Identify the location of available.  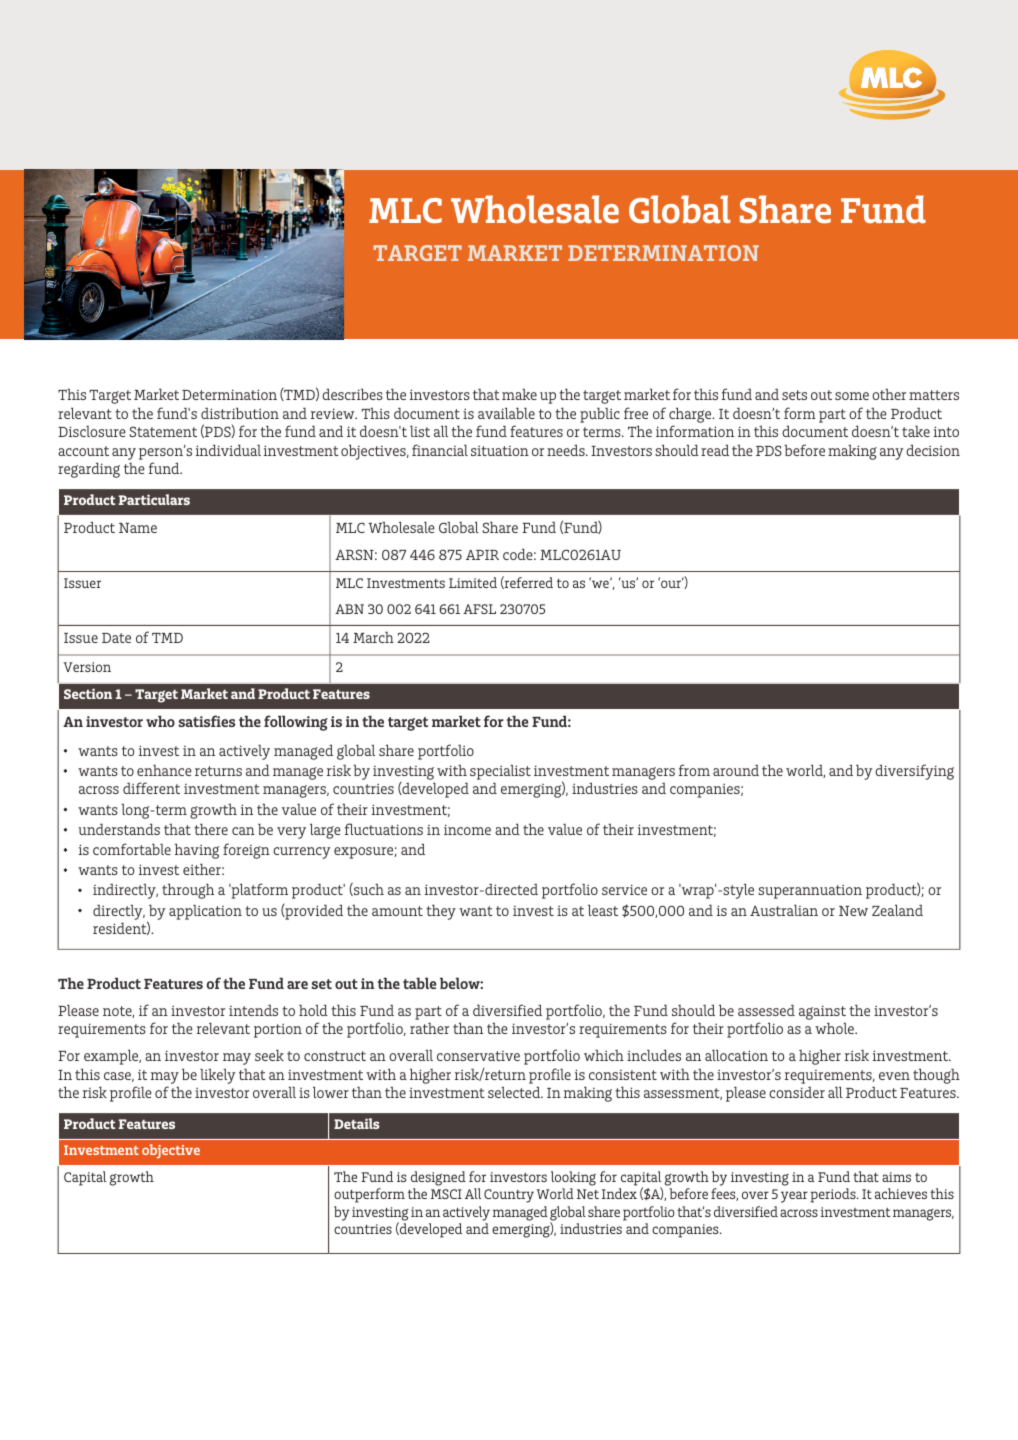
(506, 413).
